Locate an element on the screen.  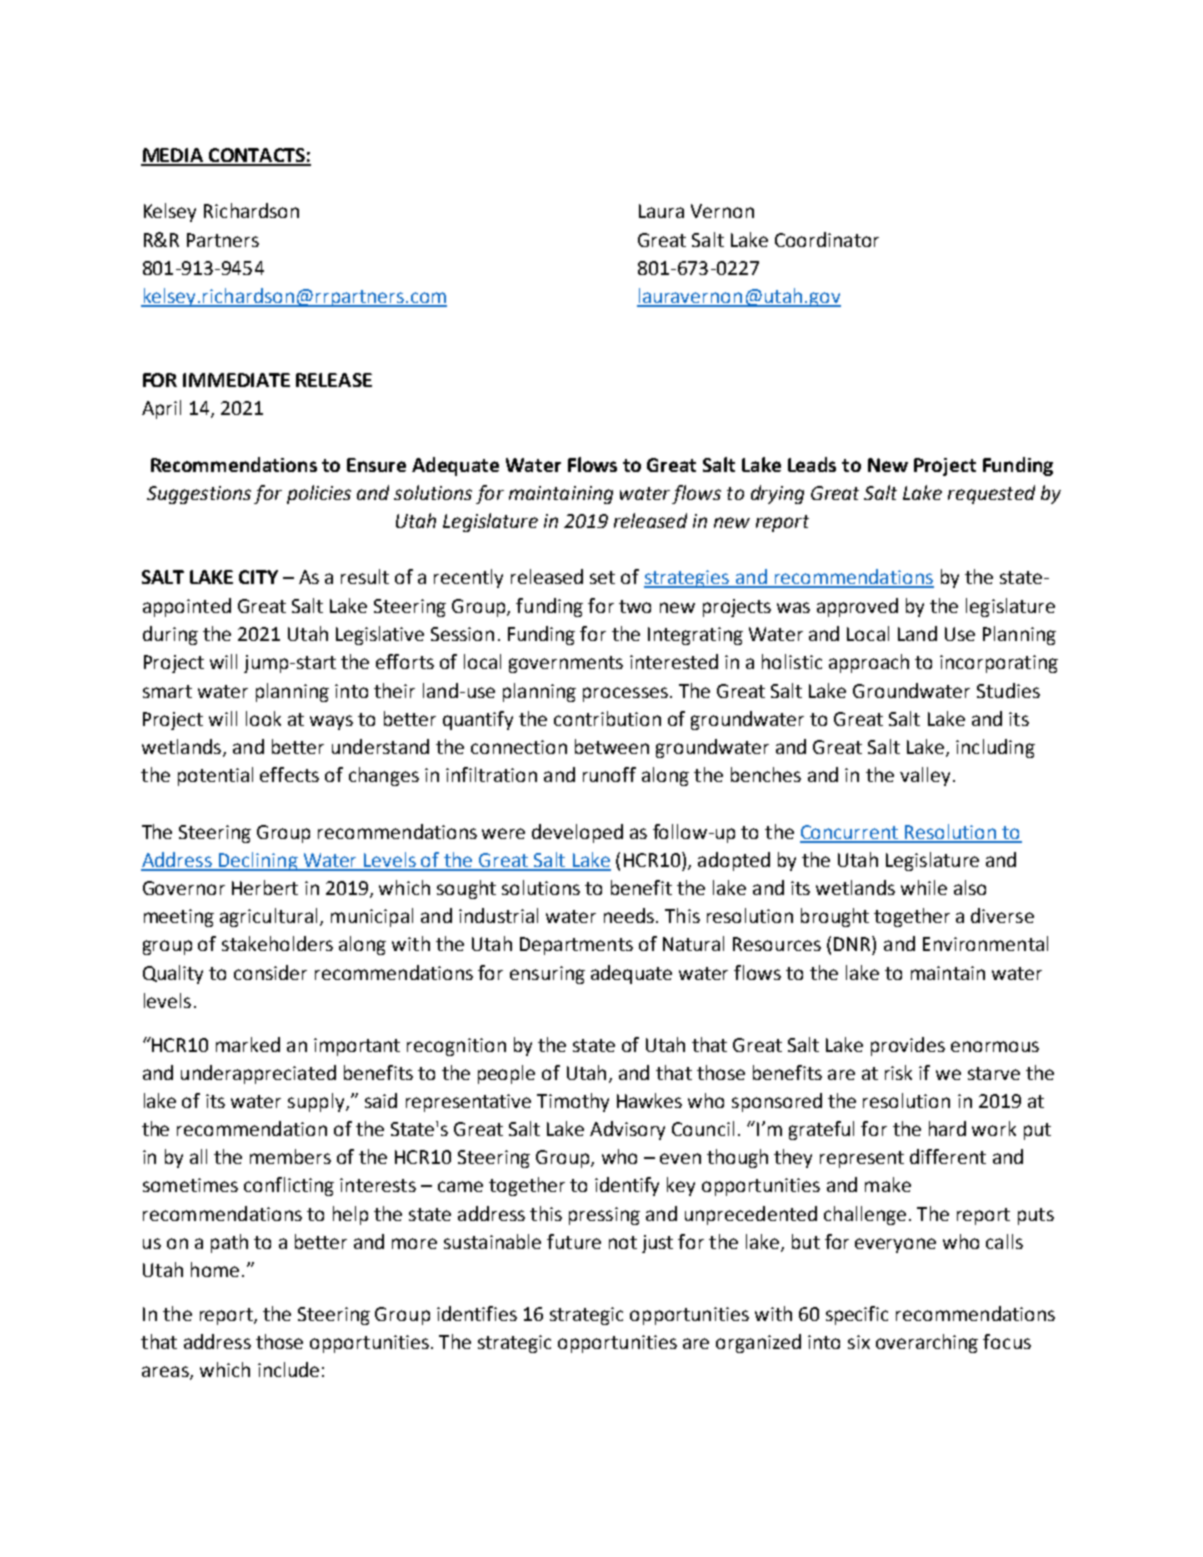
stakeholders is located at coordinates (277, 943).
